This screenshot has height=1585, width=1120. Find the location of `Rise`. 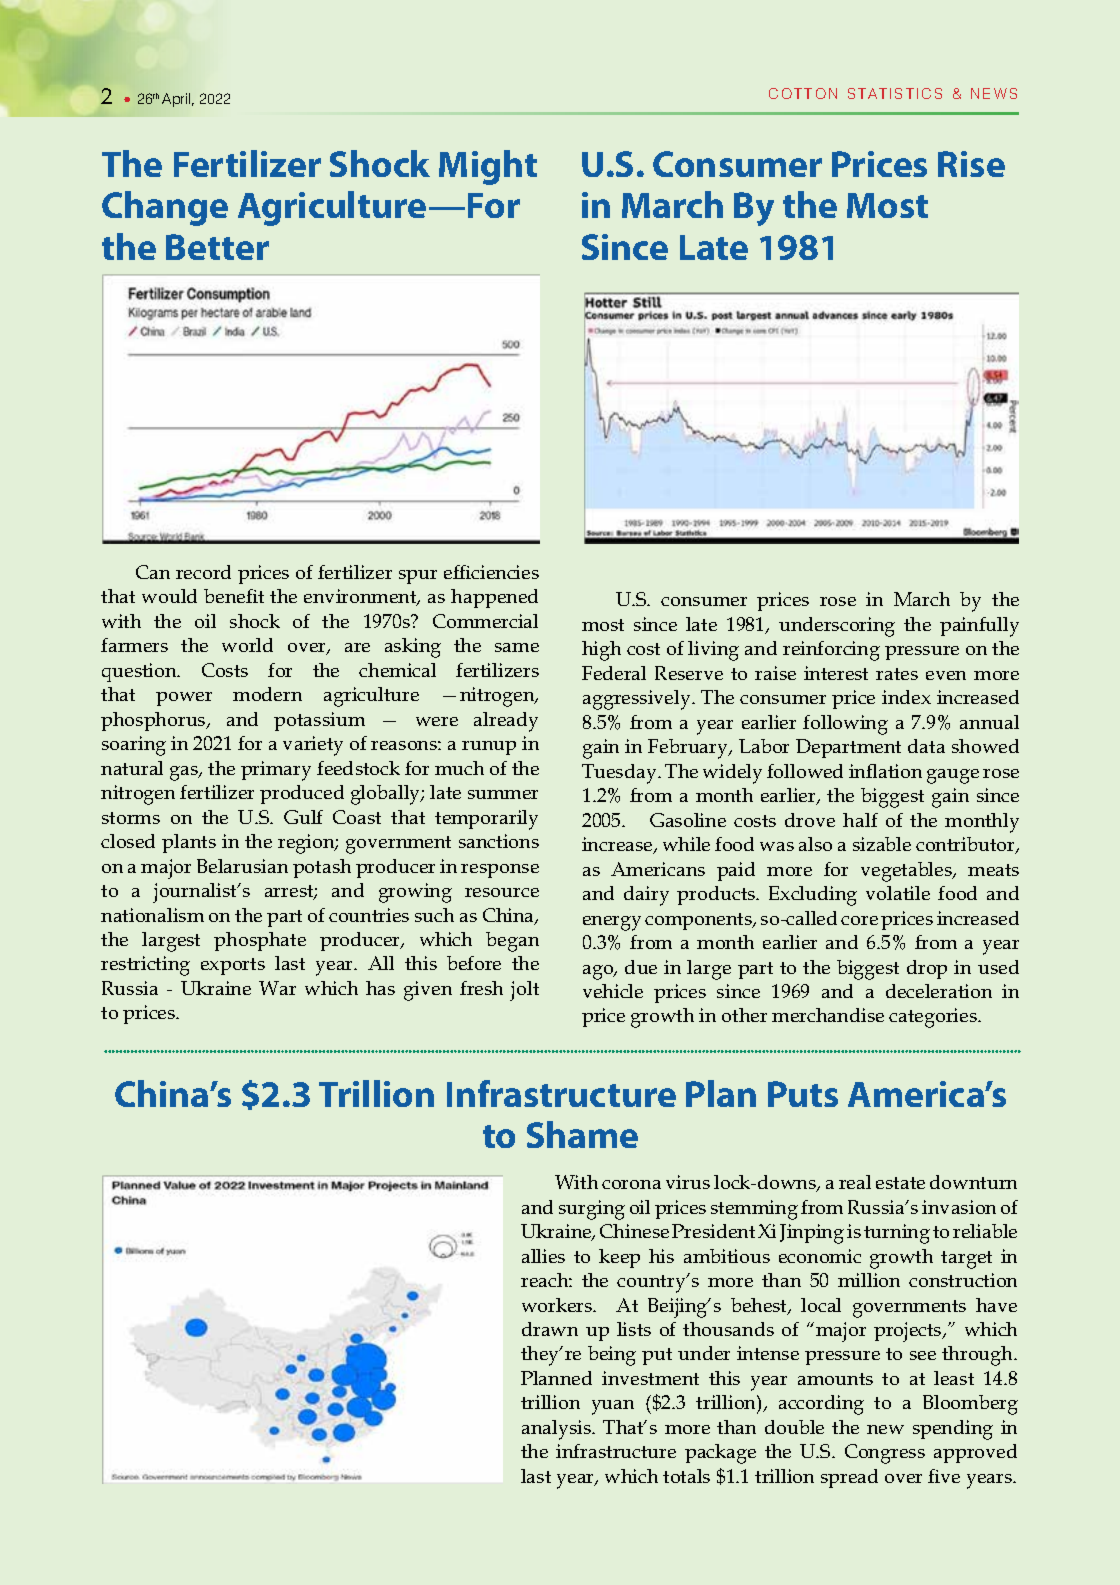

Rise is located at coordinates (971, 164).
